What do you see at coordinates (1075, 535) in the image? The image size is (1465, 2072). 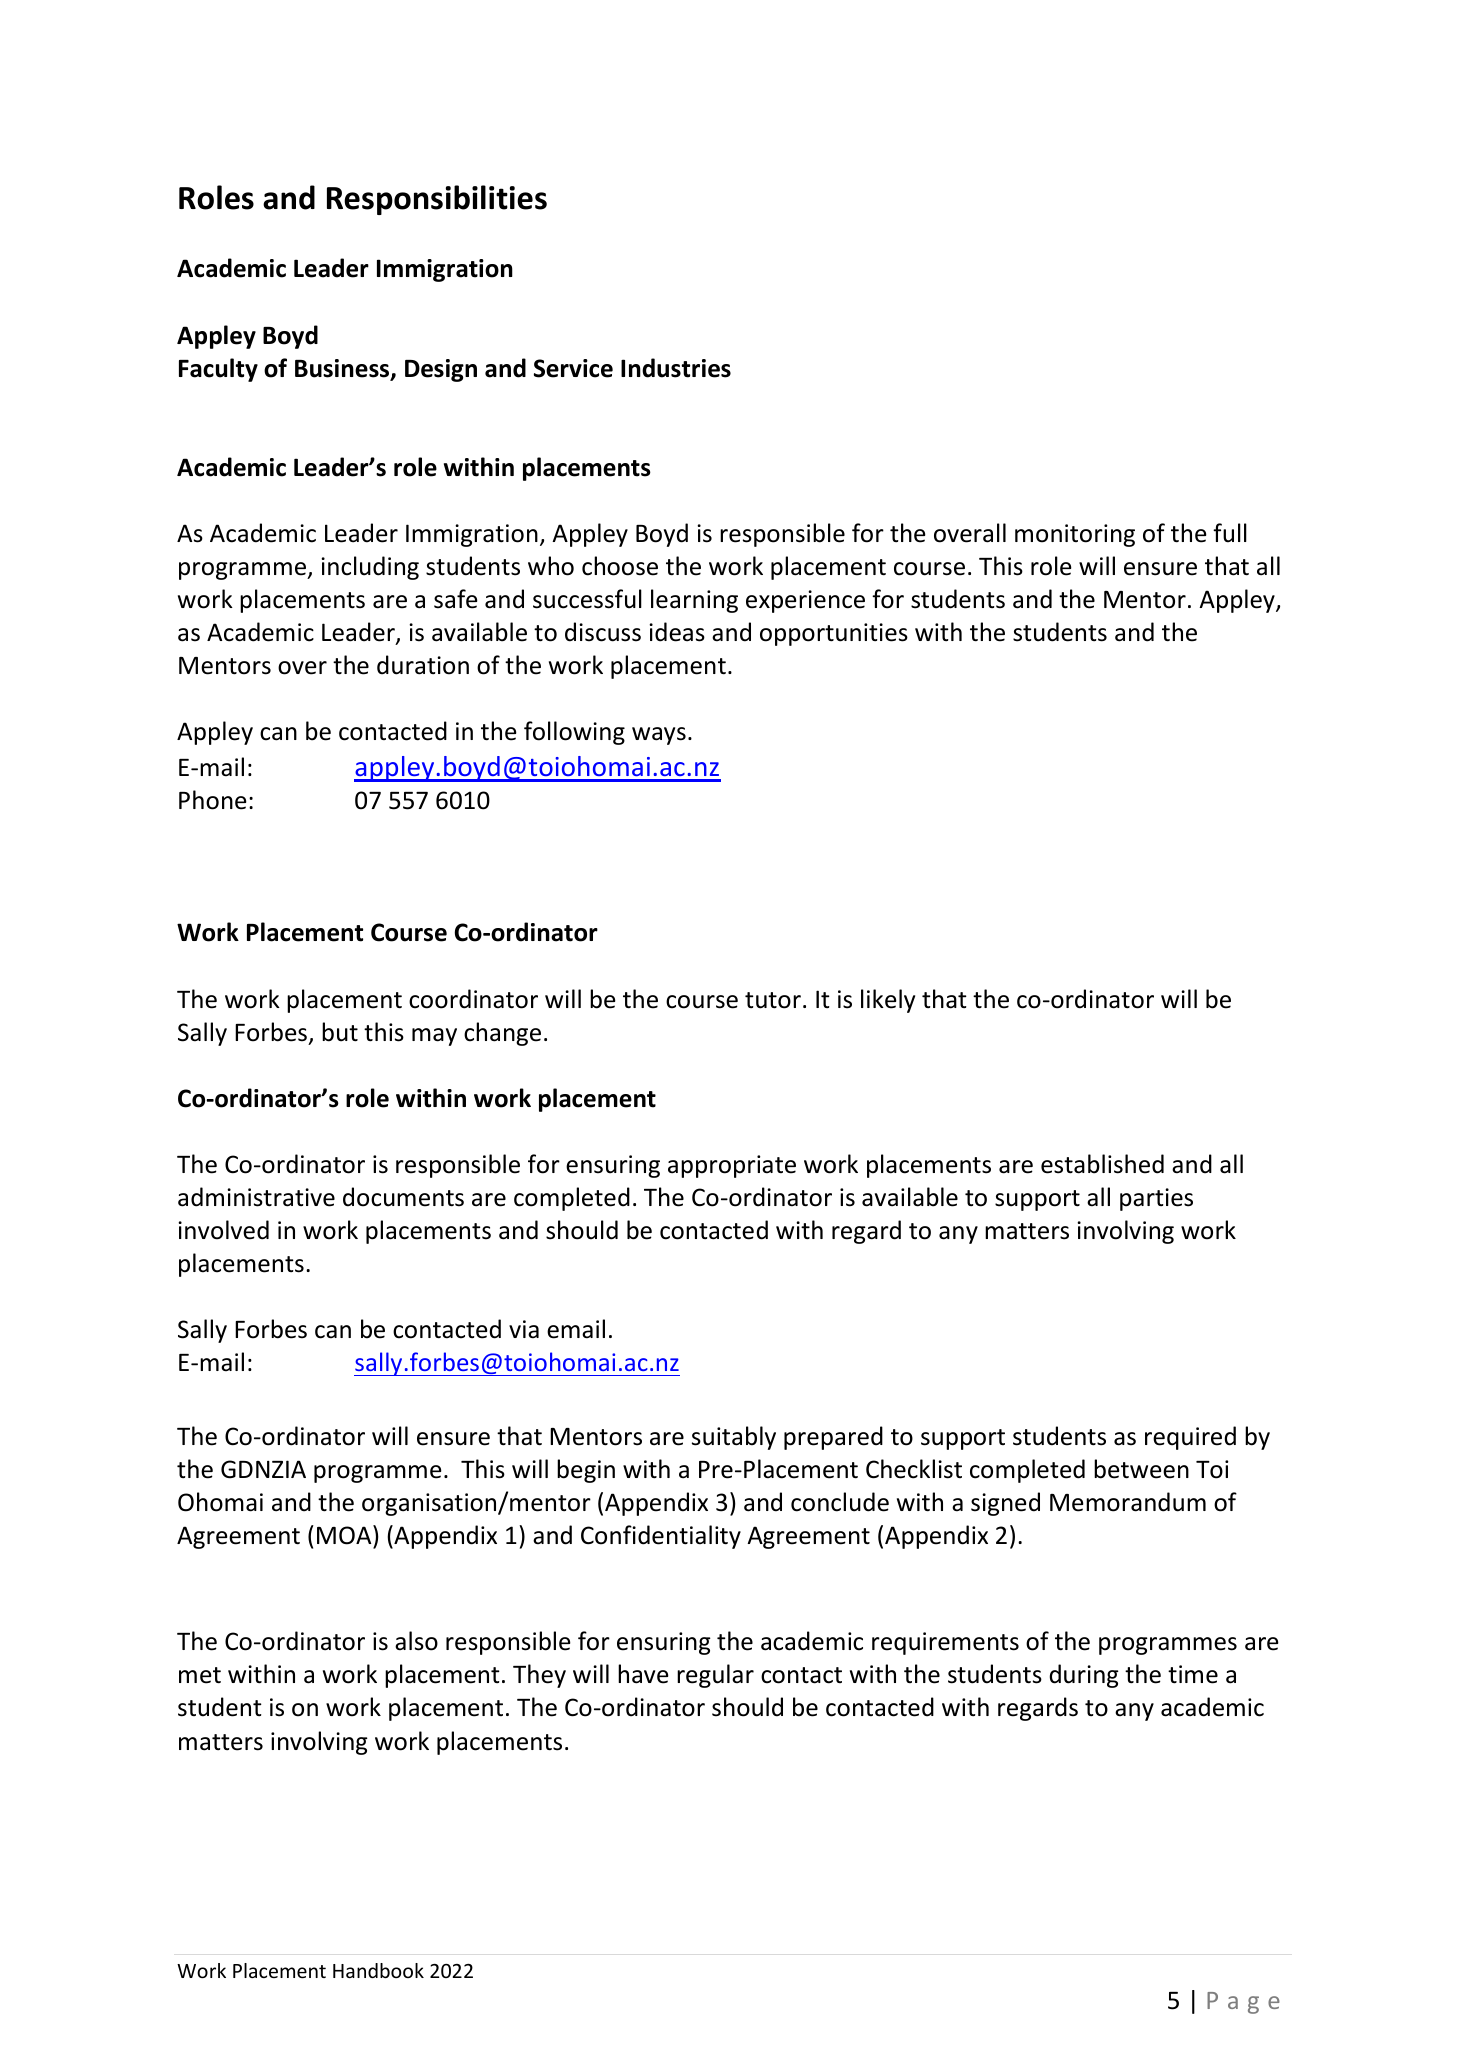 I see `monitoring` at bounding box center [1075, 535].
